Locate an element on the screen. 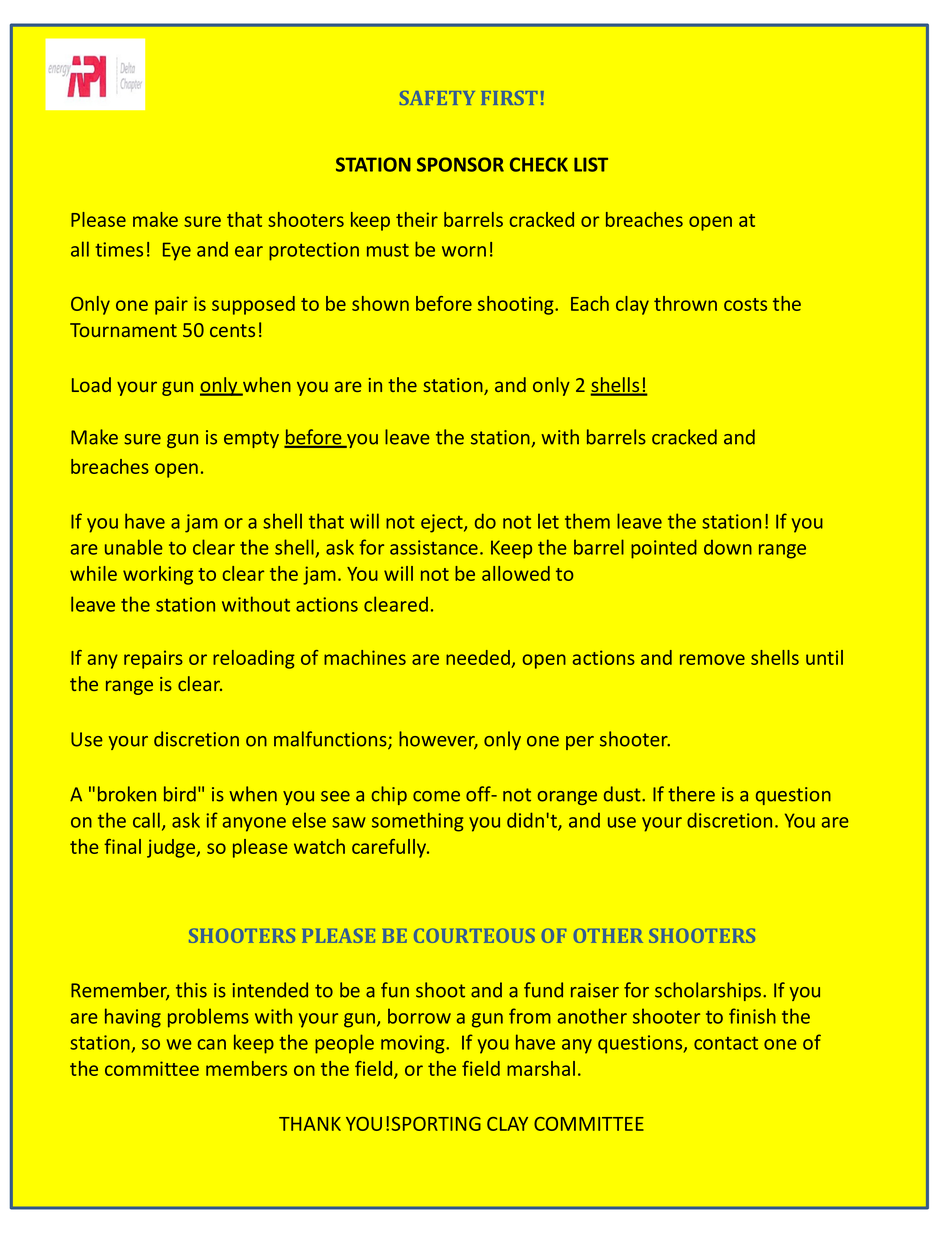  judge is located at coordinates (172, 848).
